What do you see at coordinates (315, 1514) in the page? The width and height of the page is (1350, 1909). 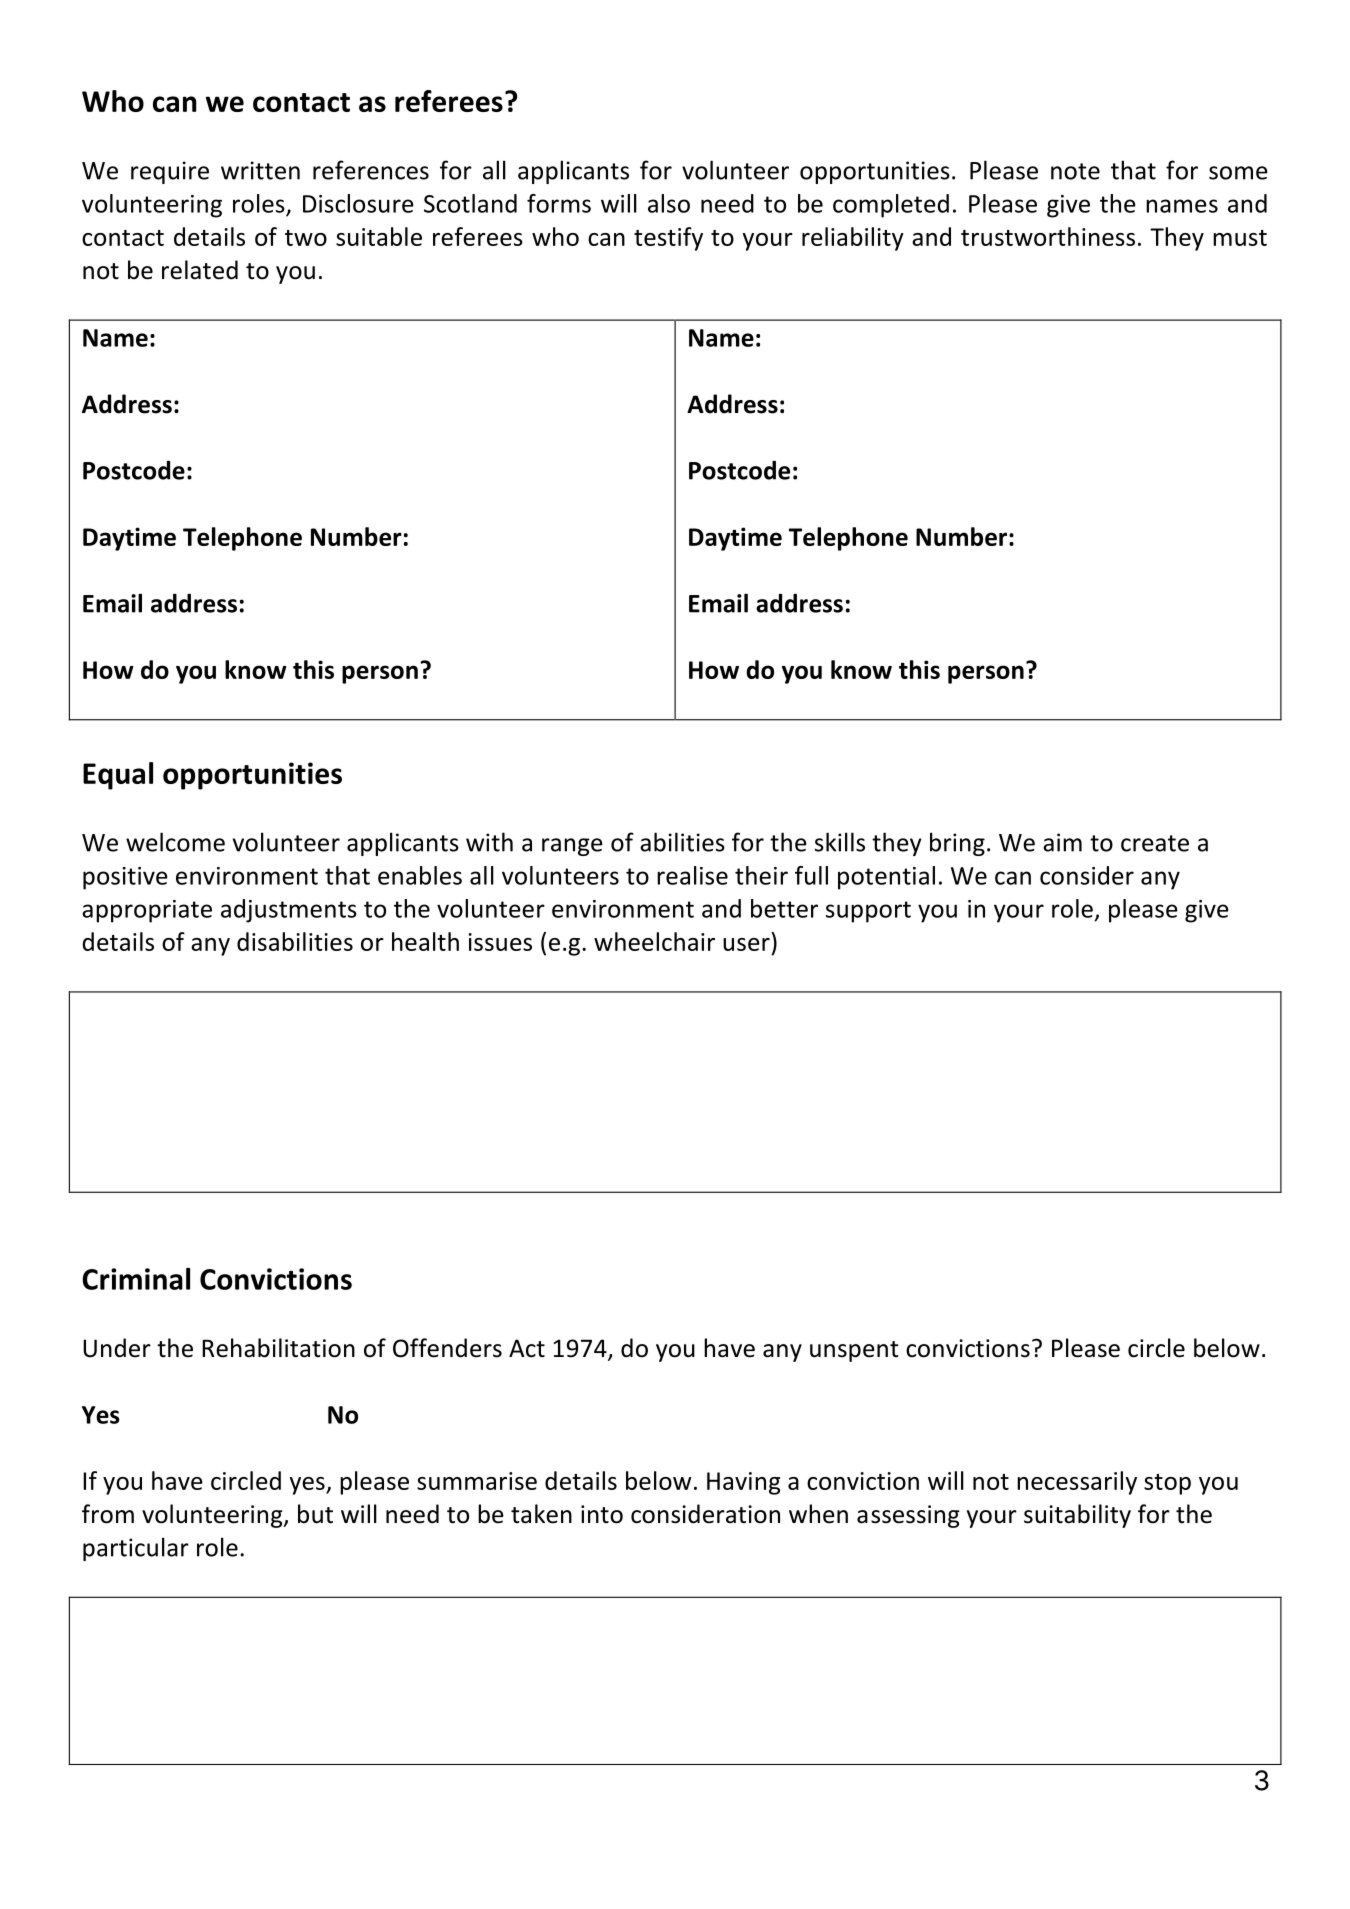 I see `but` at bounding box center [315, 1514].
